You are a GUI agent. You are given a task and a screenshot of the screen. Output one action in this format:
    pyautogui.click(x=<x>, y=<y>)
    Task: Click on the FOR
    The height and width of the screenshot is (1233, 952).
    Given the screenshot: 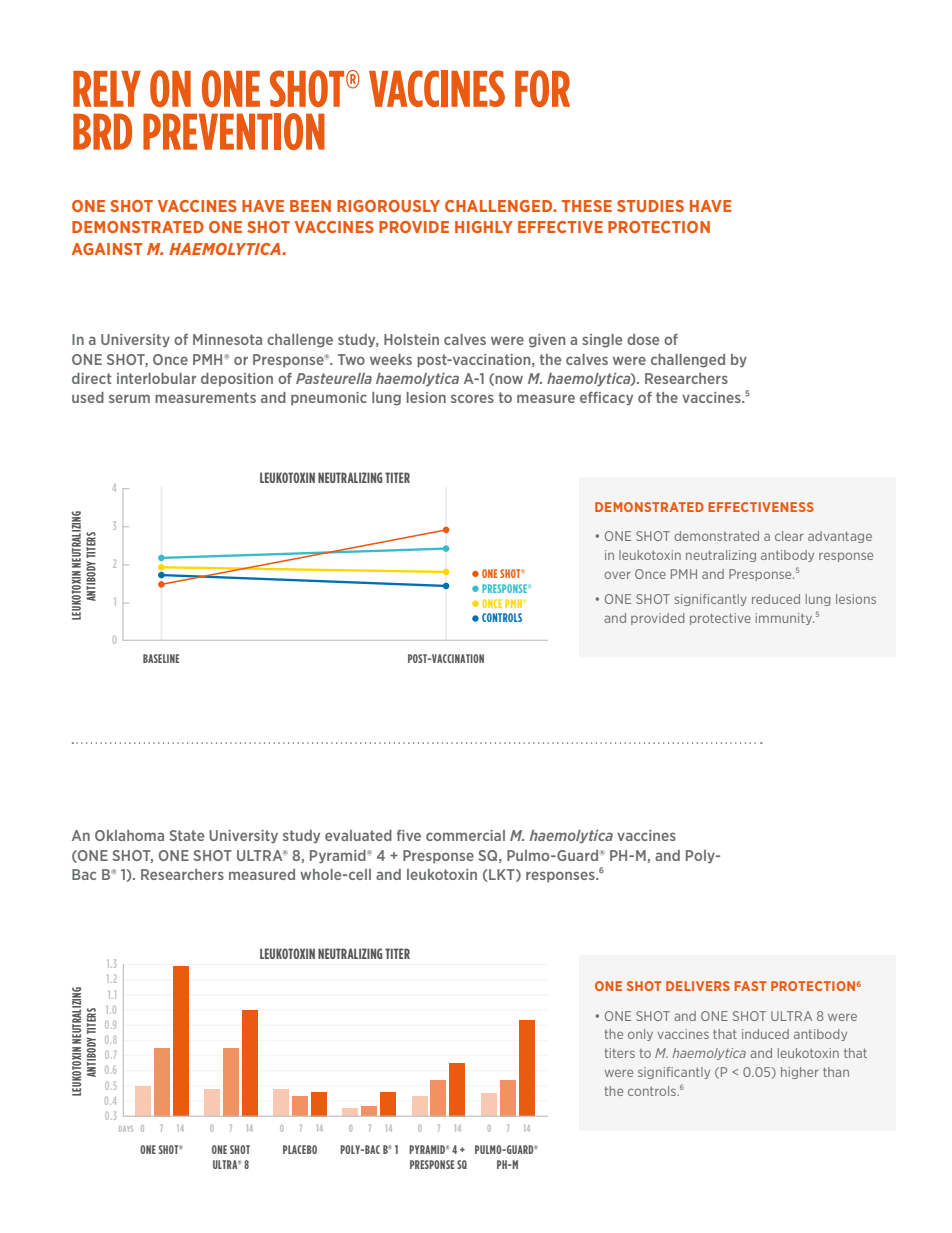 What is the action you would take?
    pyautogui.click(x=542, y=88)
